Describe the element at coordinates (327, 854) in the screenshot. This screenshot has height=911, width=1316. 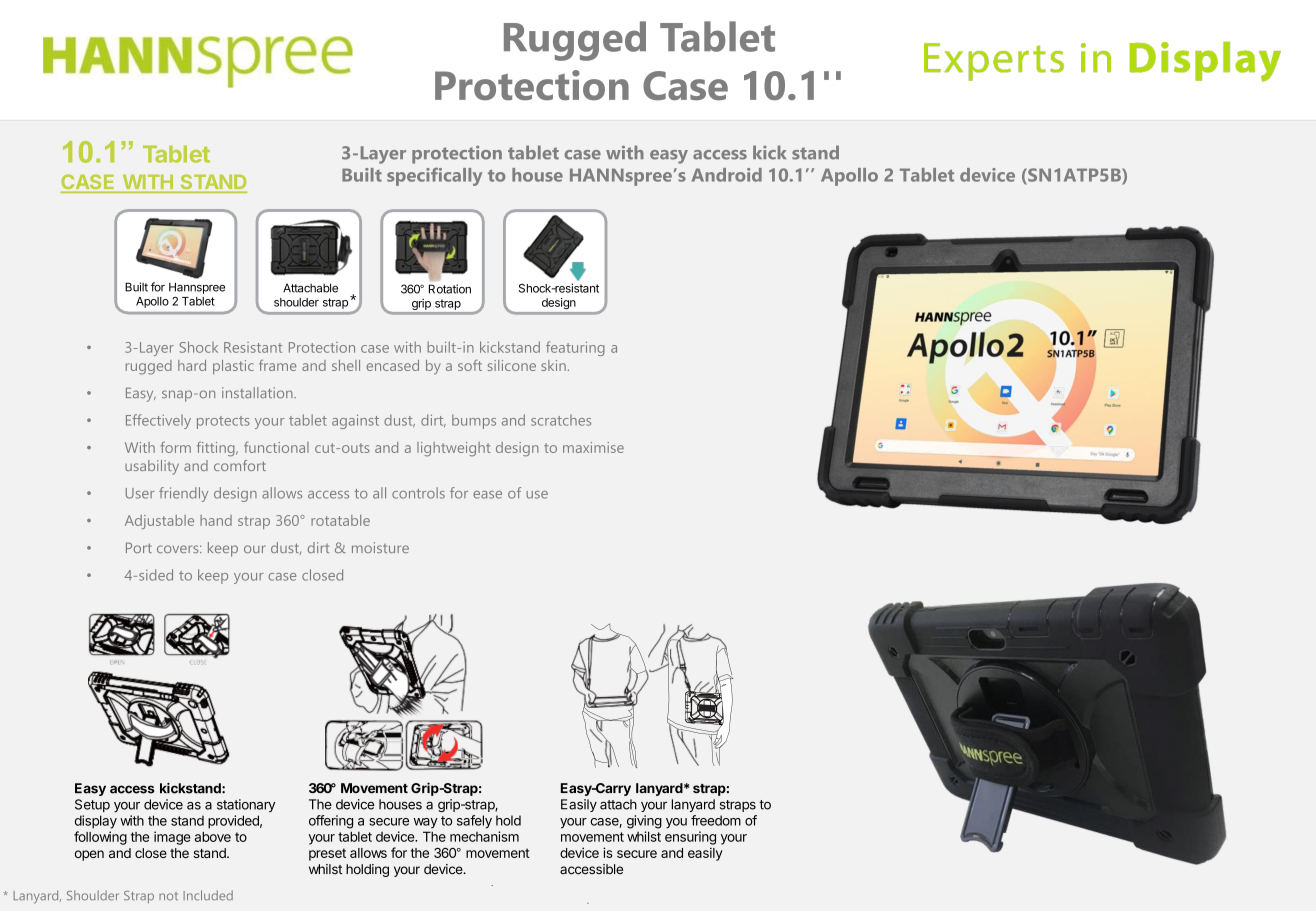
I see `preset` at that location.
